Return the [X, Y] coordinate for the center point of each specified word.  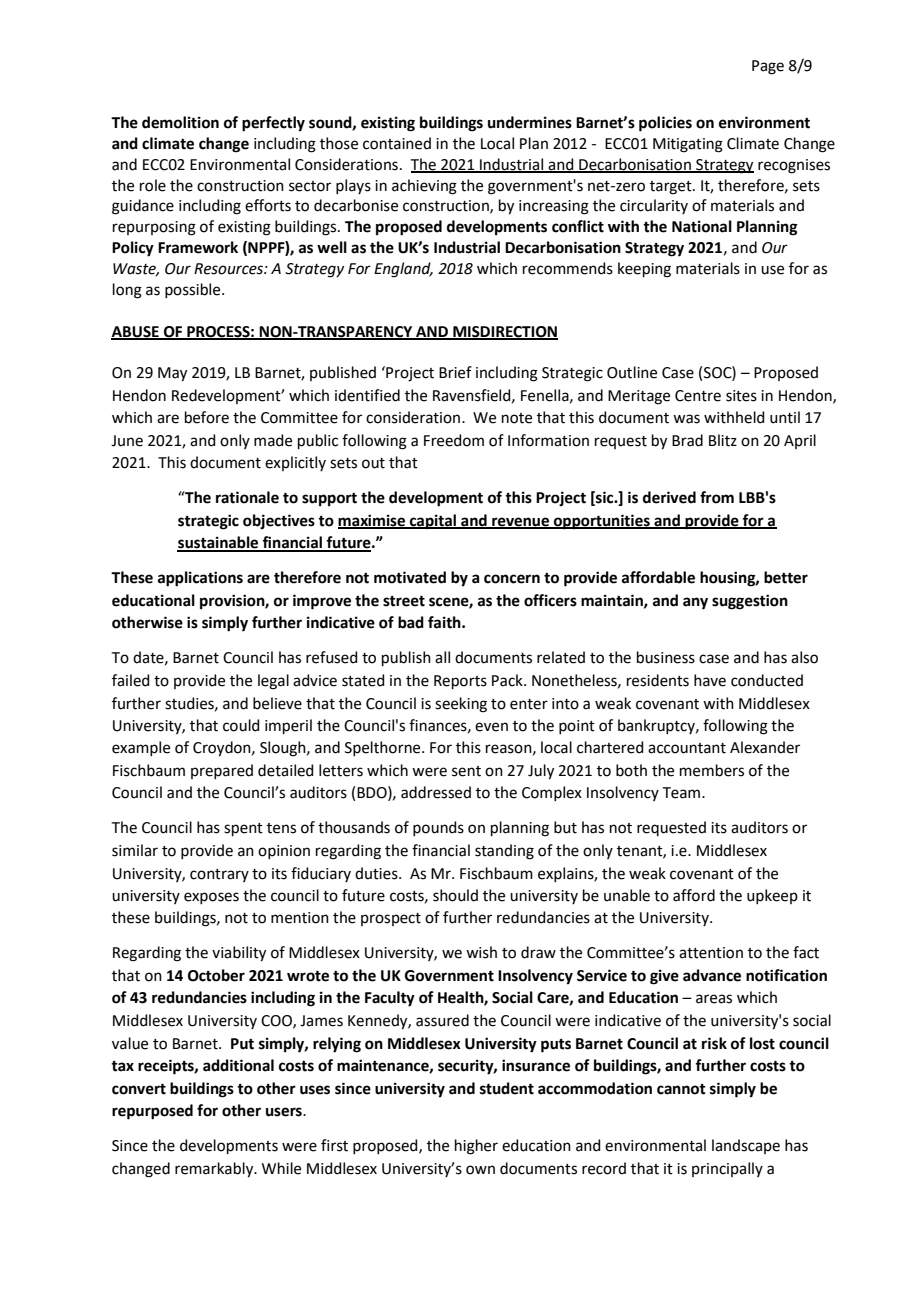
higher [476, 1147]
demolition [180, 122]
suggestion [750, 602]
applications [200, 579]
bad [411, 622]
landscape [746, 1146]
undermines [530, 122]
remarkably [215, 1170]
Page [768, 67]
